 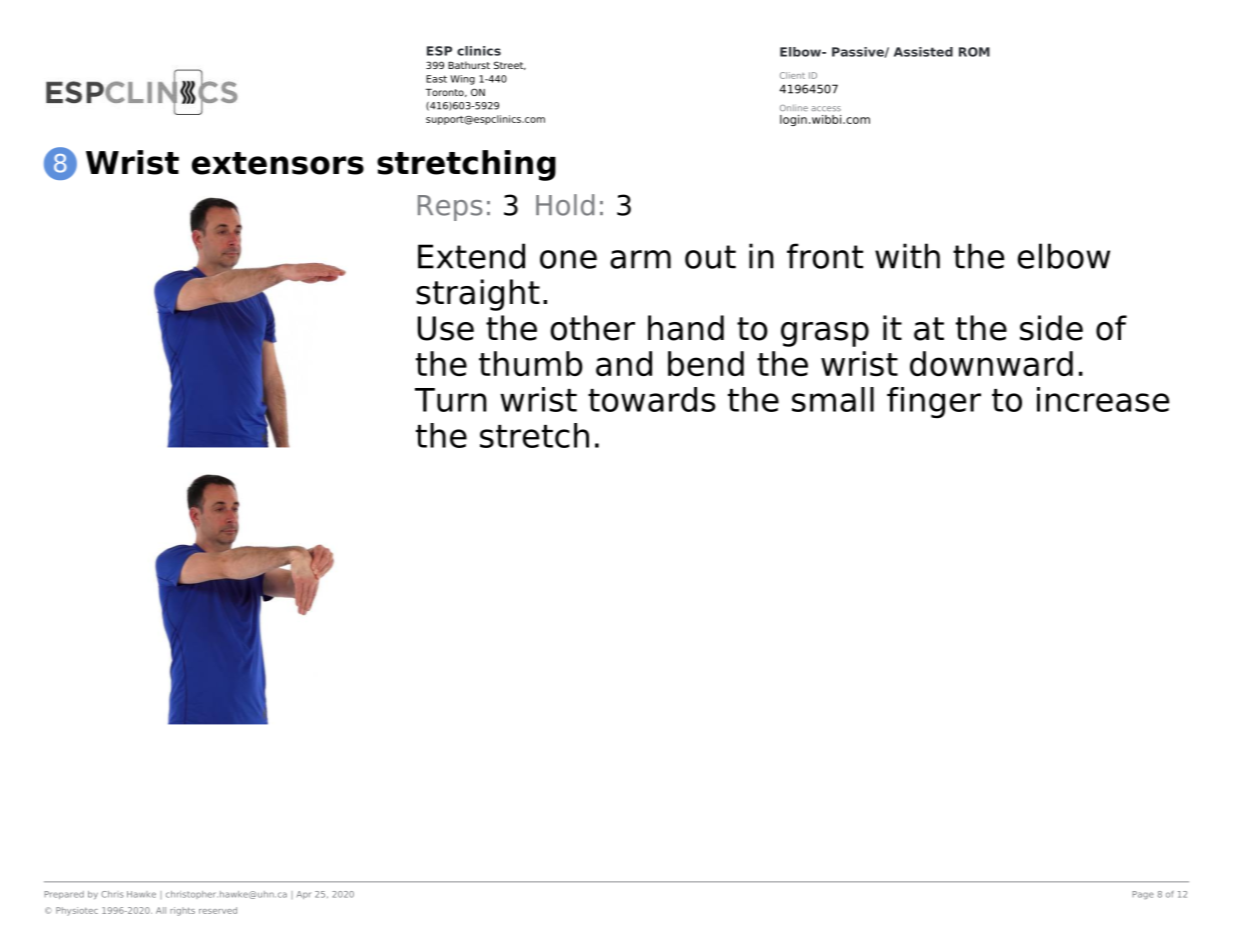 I want to click on finger, so click(x=934, y=402).
